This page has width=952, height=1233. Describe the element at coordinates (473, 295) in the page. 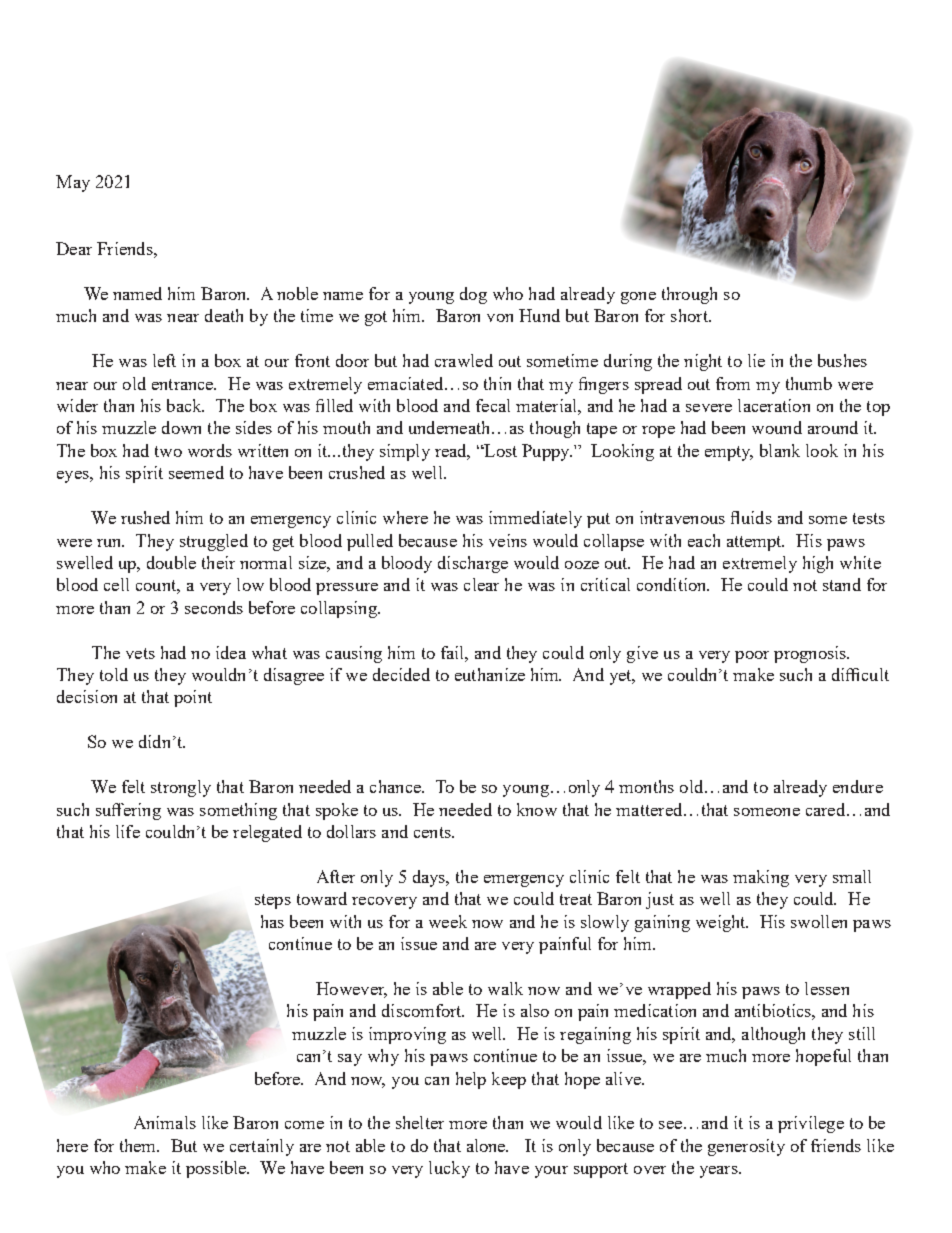

I see `dog` at that location.
